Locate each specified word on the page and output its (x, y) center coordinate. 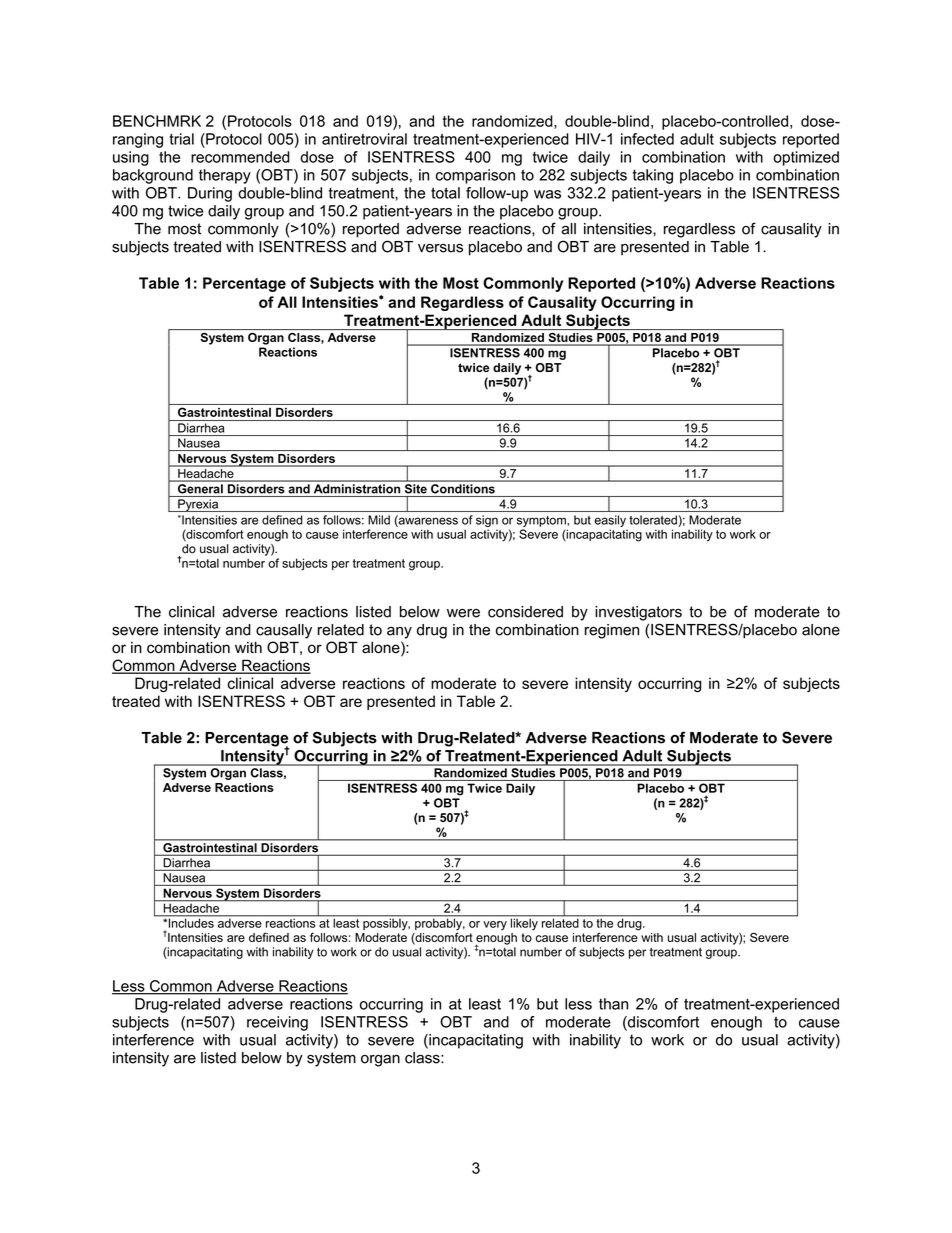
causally (284, 631)
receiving (277, 1023)
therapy (225, 176)
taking (653, 176)
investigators (638, 613)
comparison (475, 176)
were (463, 613)
